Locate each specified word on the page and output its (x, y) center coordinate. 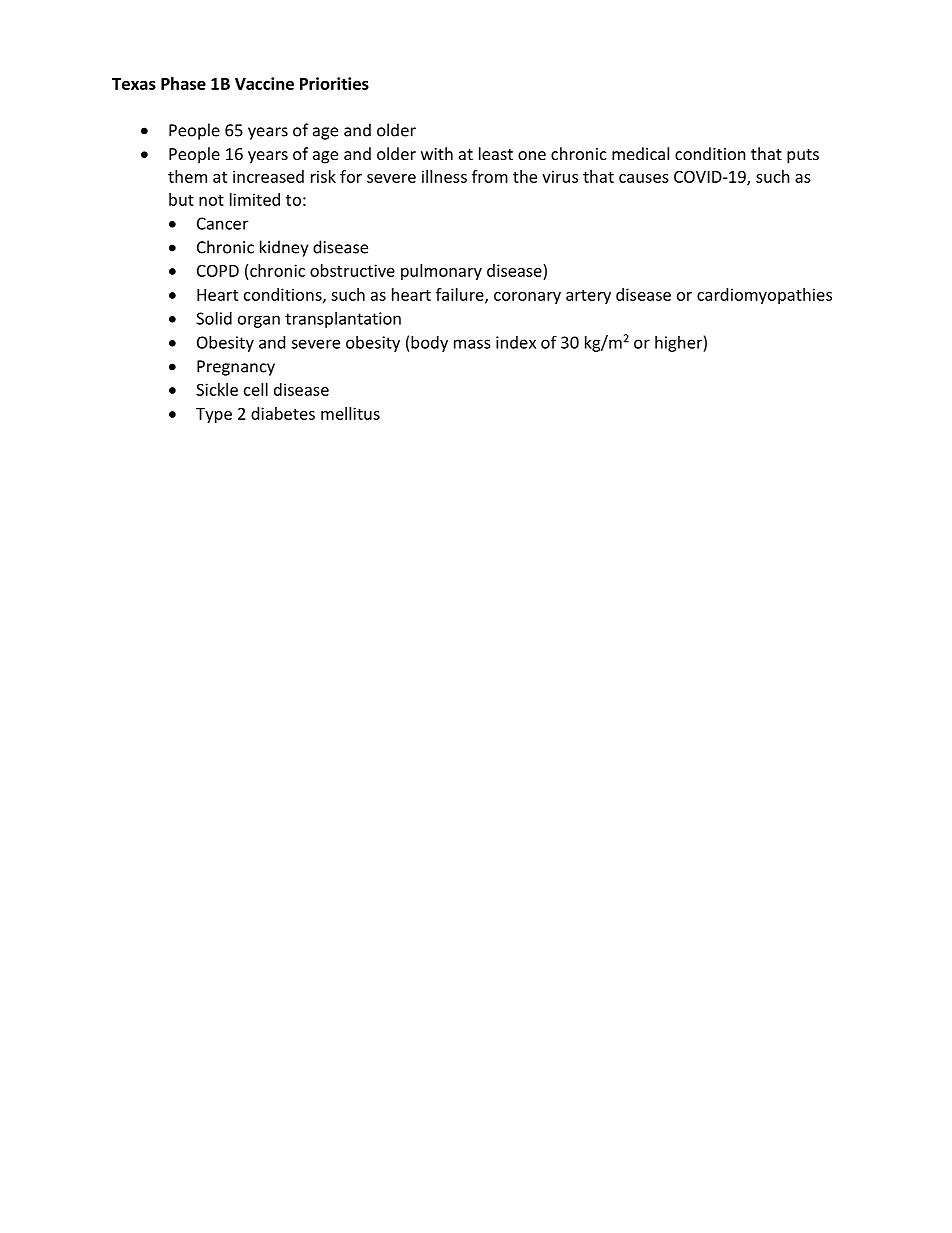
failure (461, 295)
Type (214, 415)
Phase (183, 83)
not (211, 200)
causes (644, 178)
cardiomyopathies (764, 296)
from (490, 176)
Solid (214, 318)
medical (640, 153)
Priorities (334, 83)
